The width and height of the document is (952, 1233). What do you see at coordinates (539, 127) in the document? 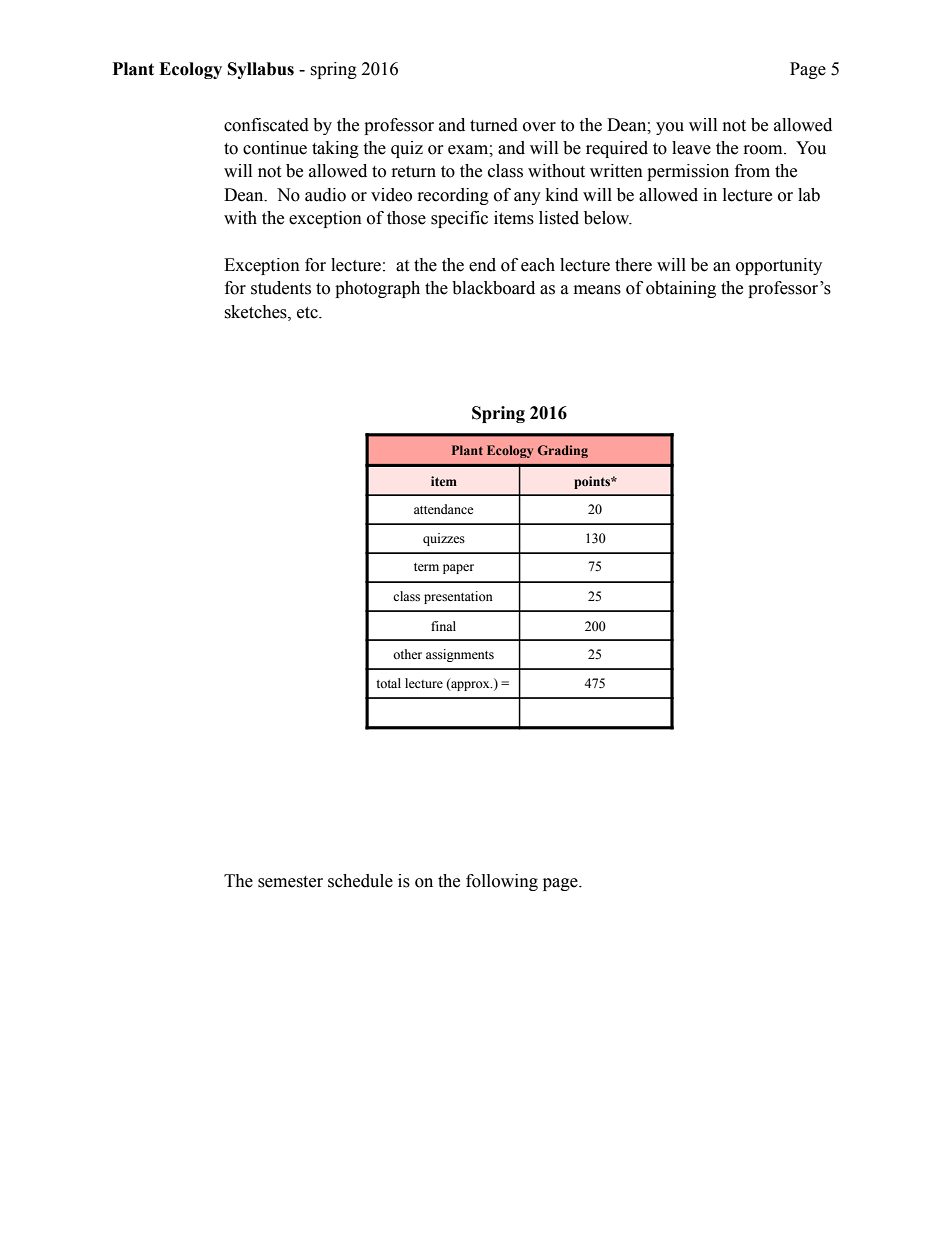
I see `over` at bounding box center [539, 127].
